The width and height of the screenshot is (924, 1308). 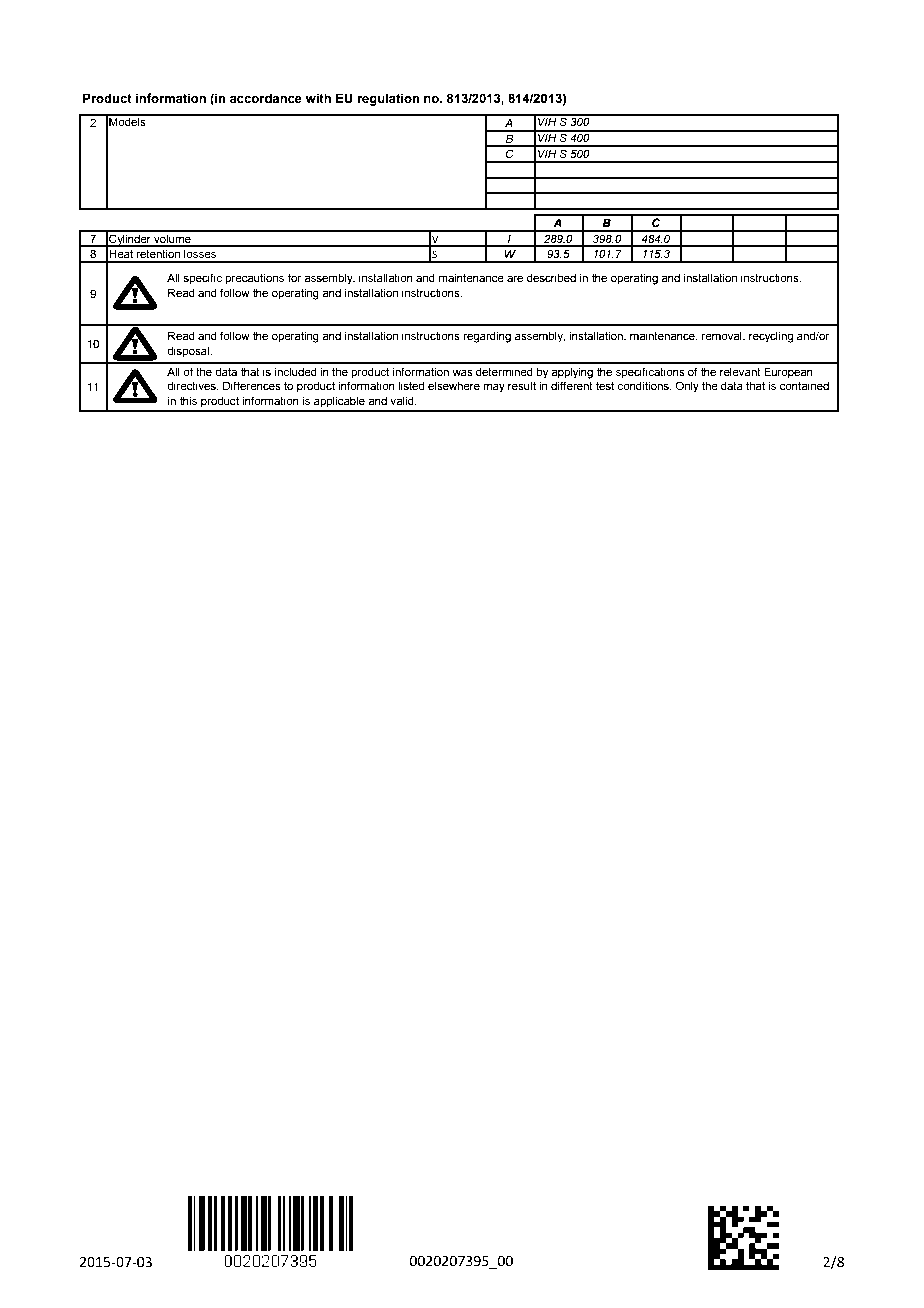 I want to click on Differences, so click(x=252, y=385).
